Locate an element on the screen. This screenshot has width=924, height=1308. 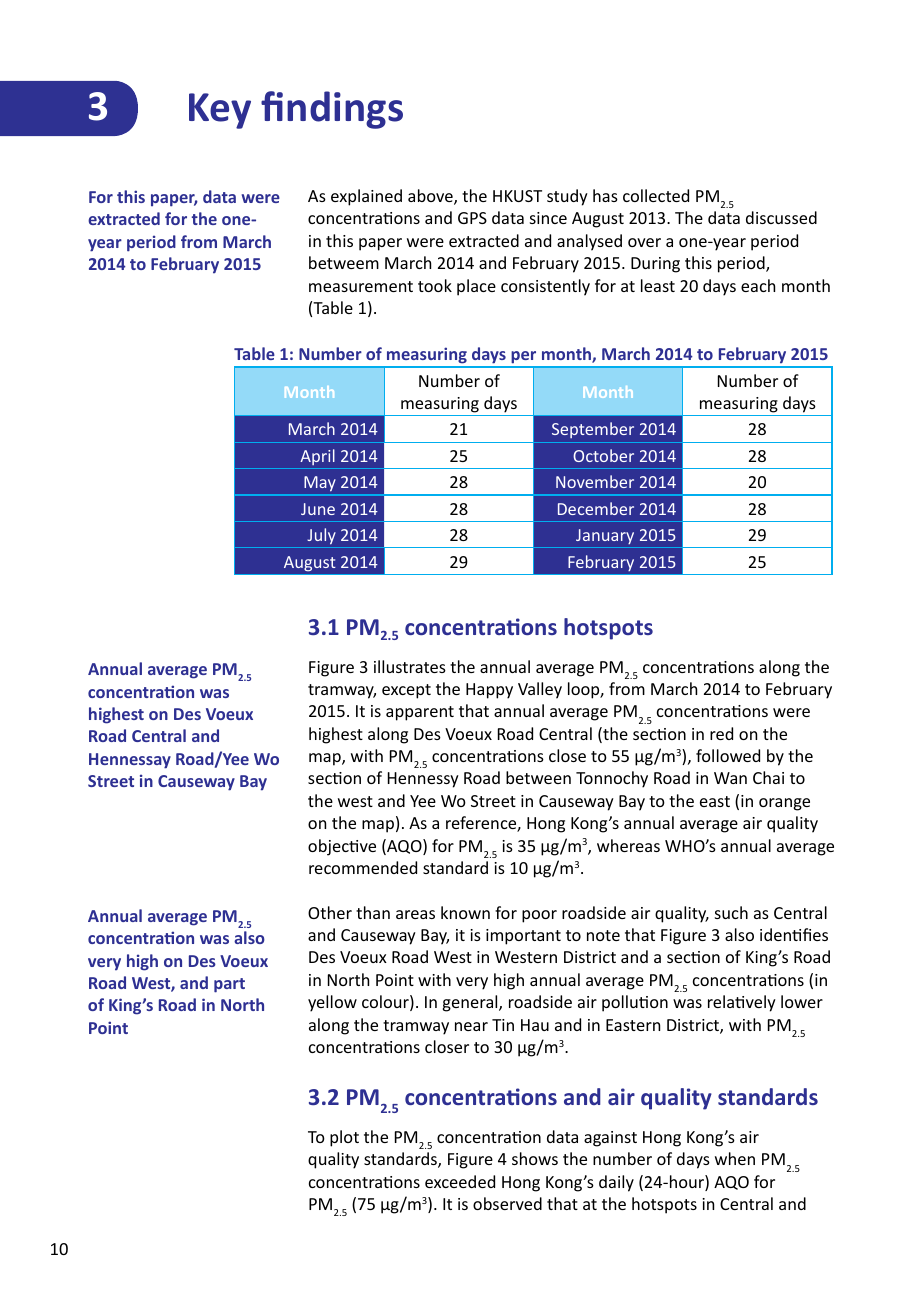
between is located at coordinates (538, 777).
